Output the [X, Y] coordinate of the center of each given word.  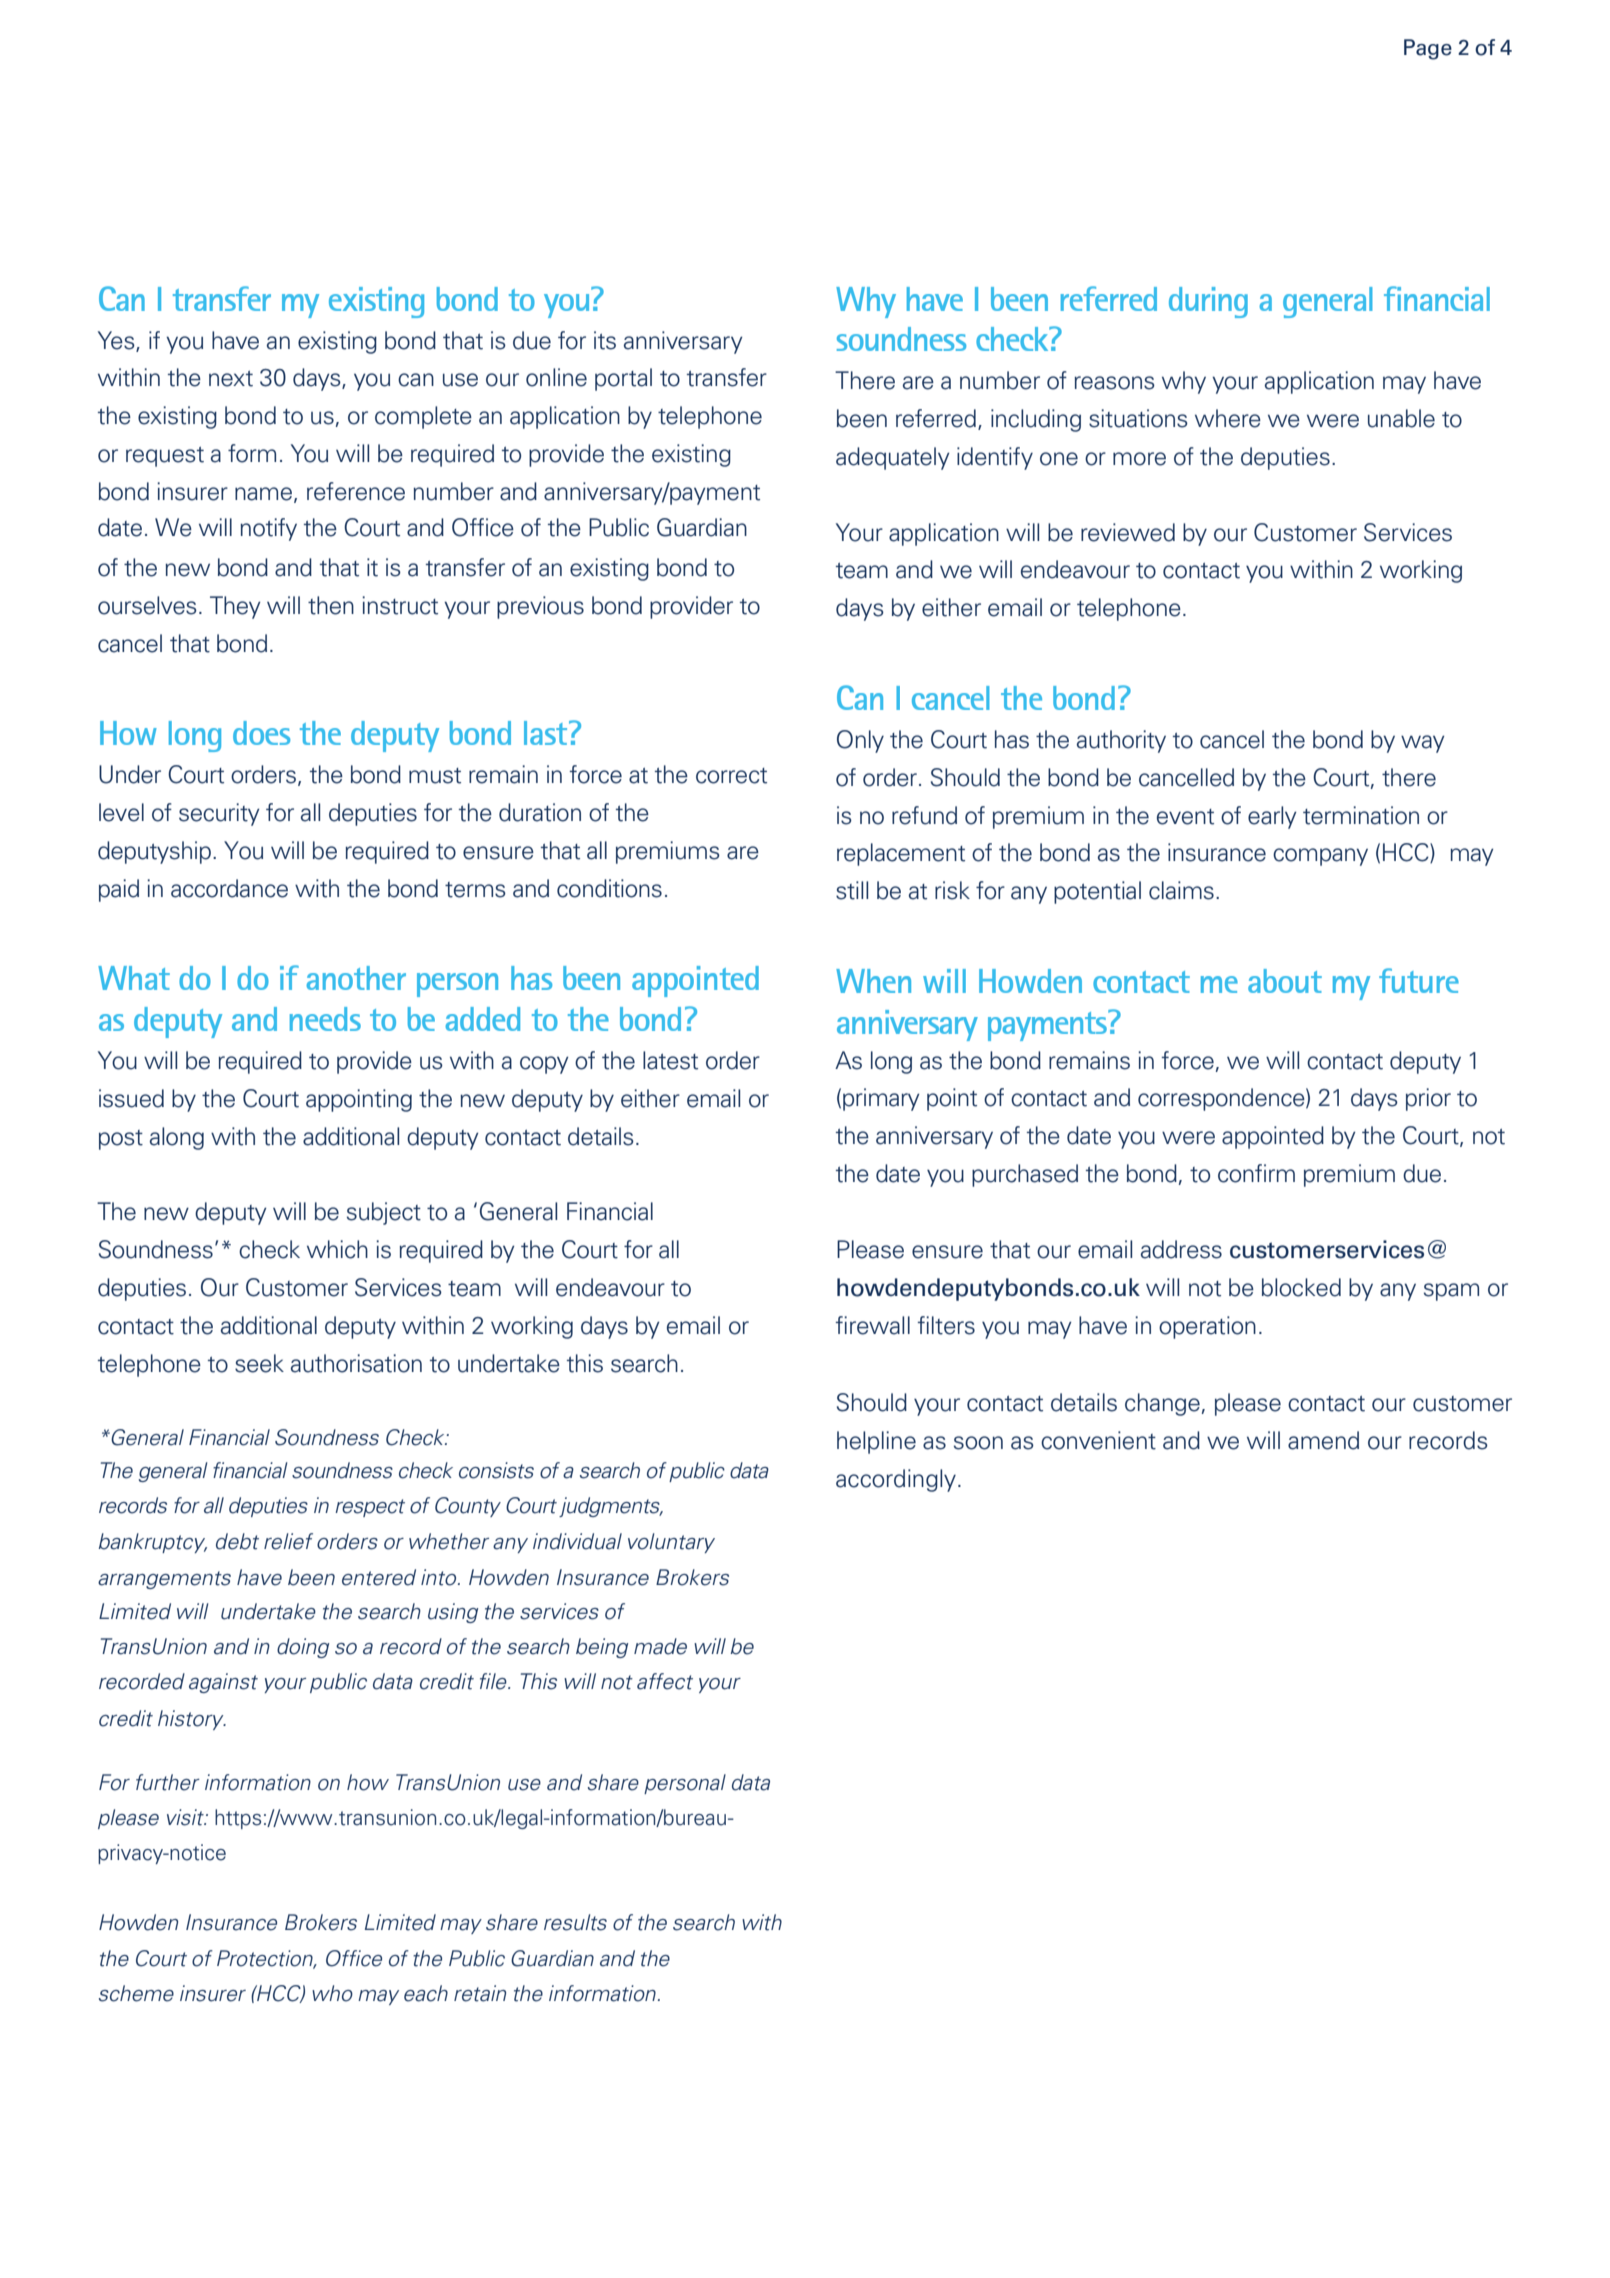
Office [354, 1958]
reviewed [1128, 532]
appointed [695, 981]
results [575, 1922]
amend [1323, 1440]
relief [288, 1541]
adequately [893, 458]
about [1285, 981]
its [605, 340]
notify [268, 529]
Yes [117, 341]
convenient [1098, 1440]
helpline [876, 1442]
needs [325, 1019]
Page [1428, 49]
